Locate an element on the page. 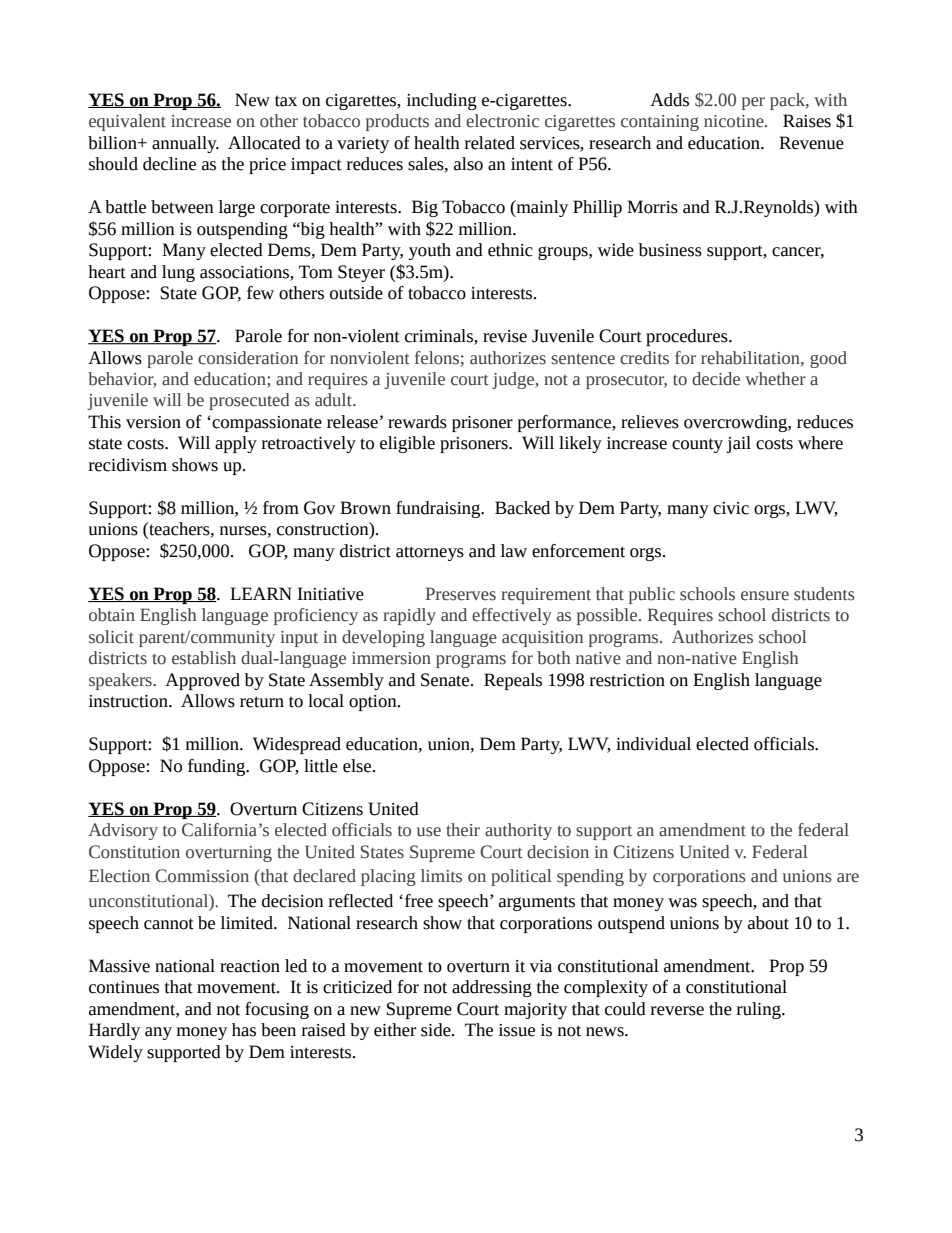  procedures is located at coordinates (688, 337).
